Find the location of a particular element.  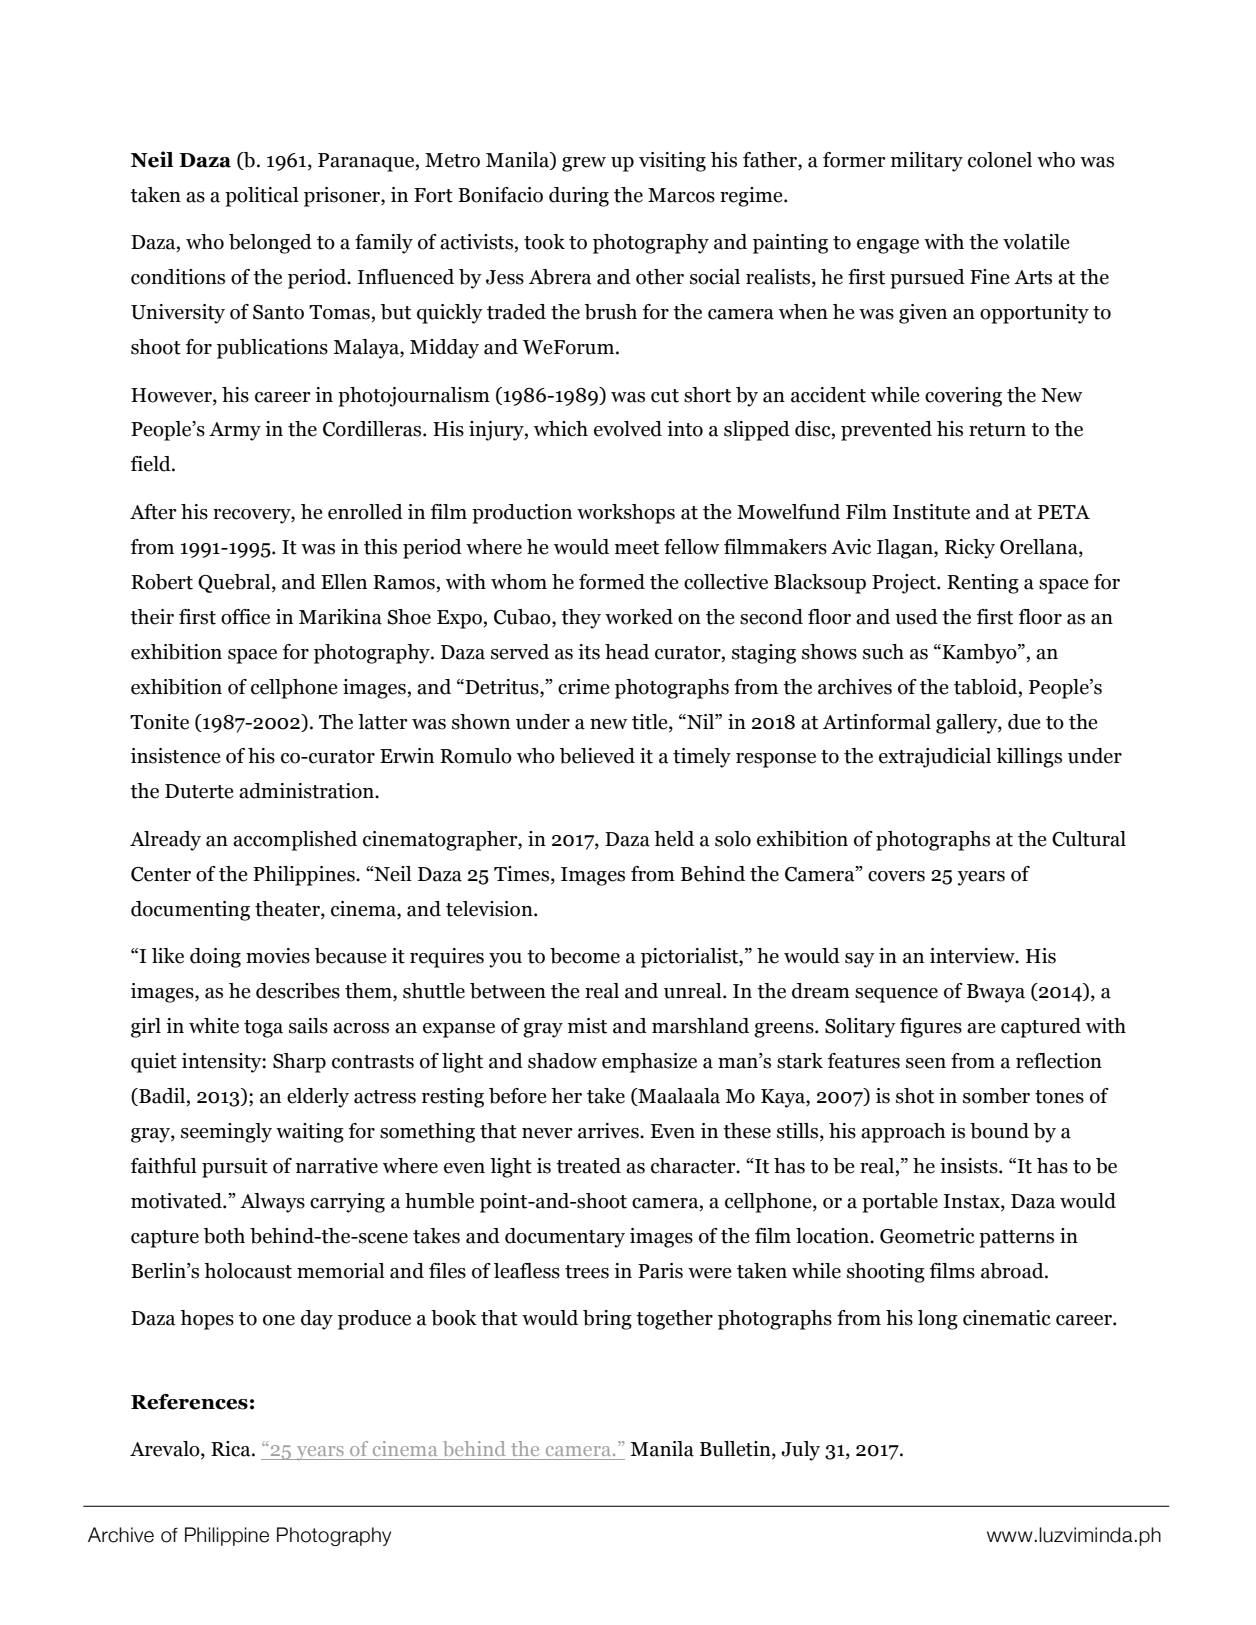

political is located at coordinates (262, 197).
